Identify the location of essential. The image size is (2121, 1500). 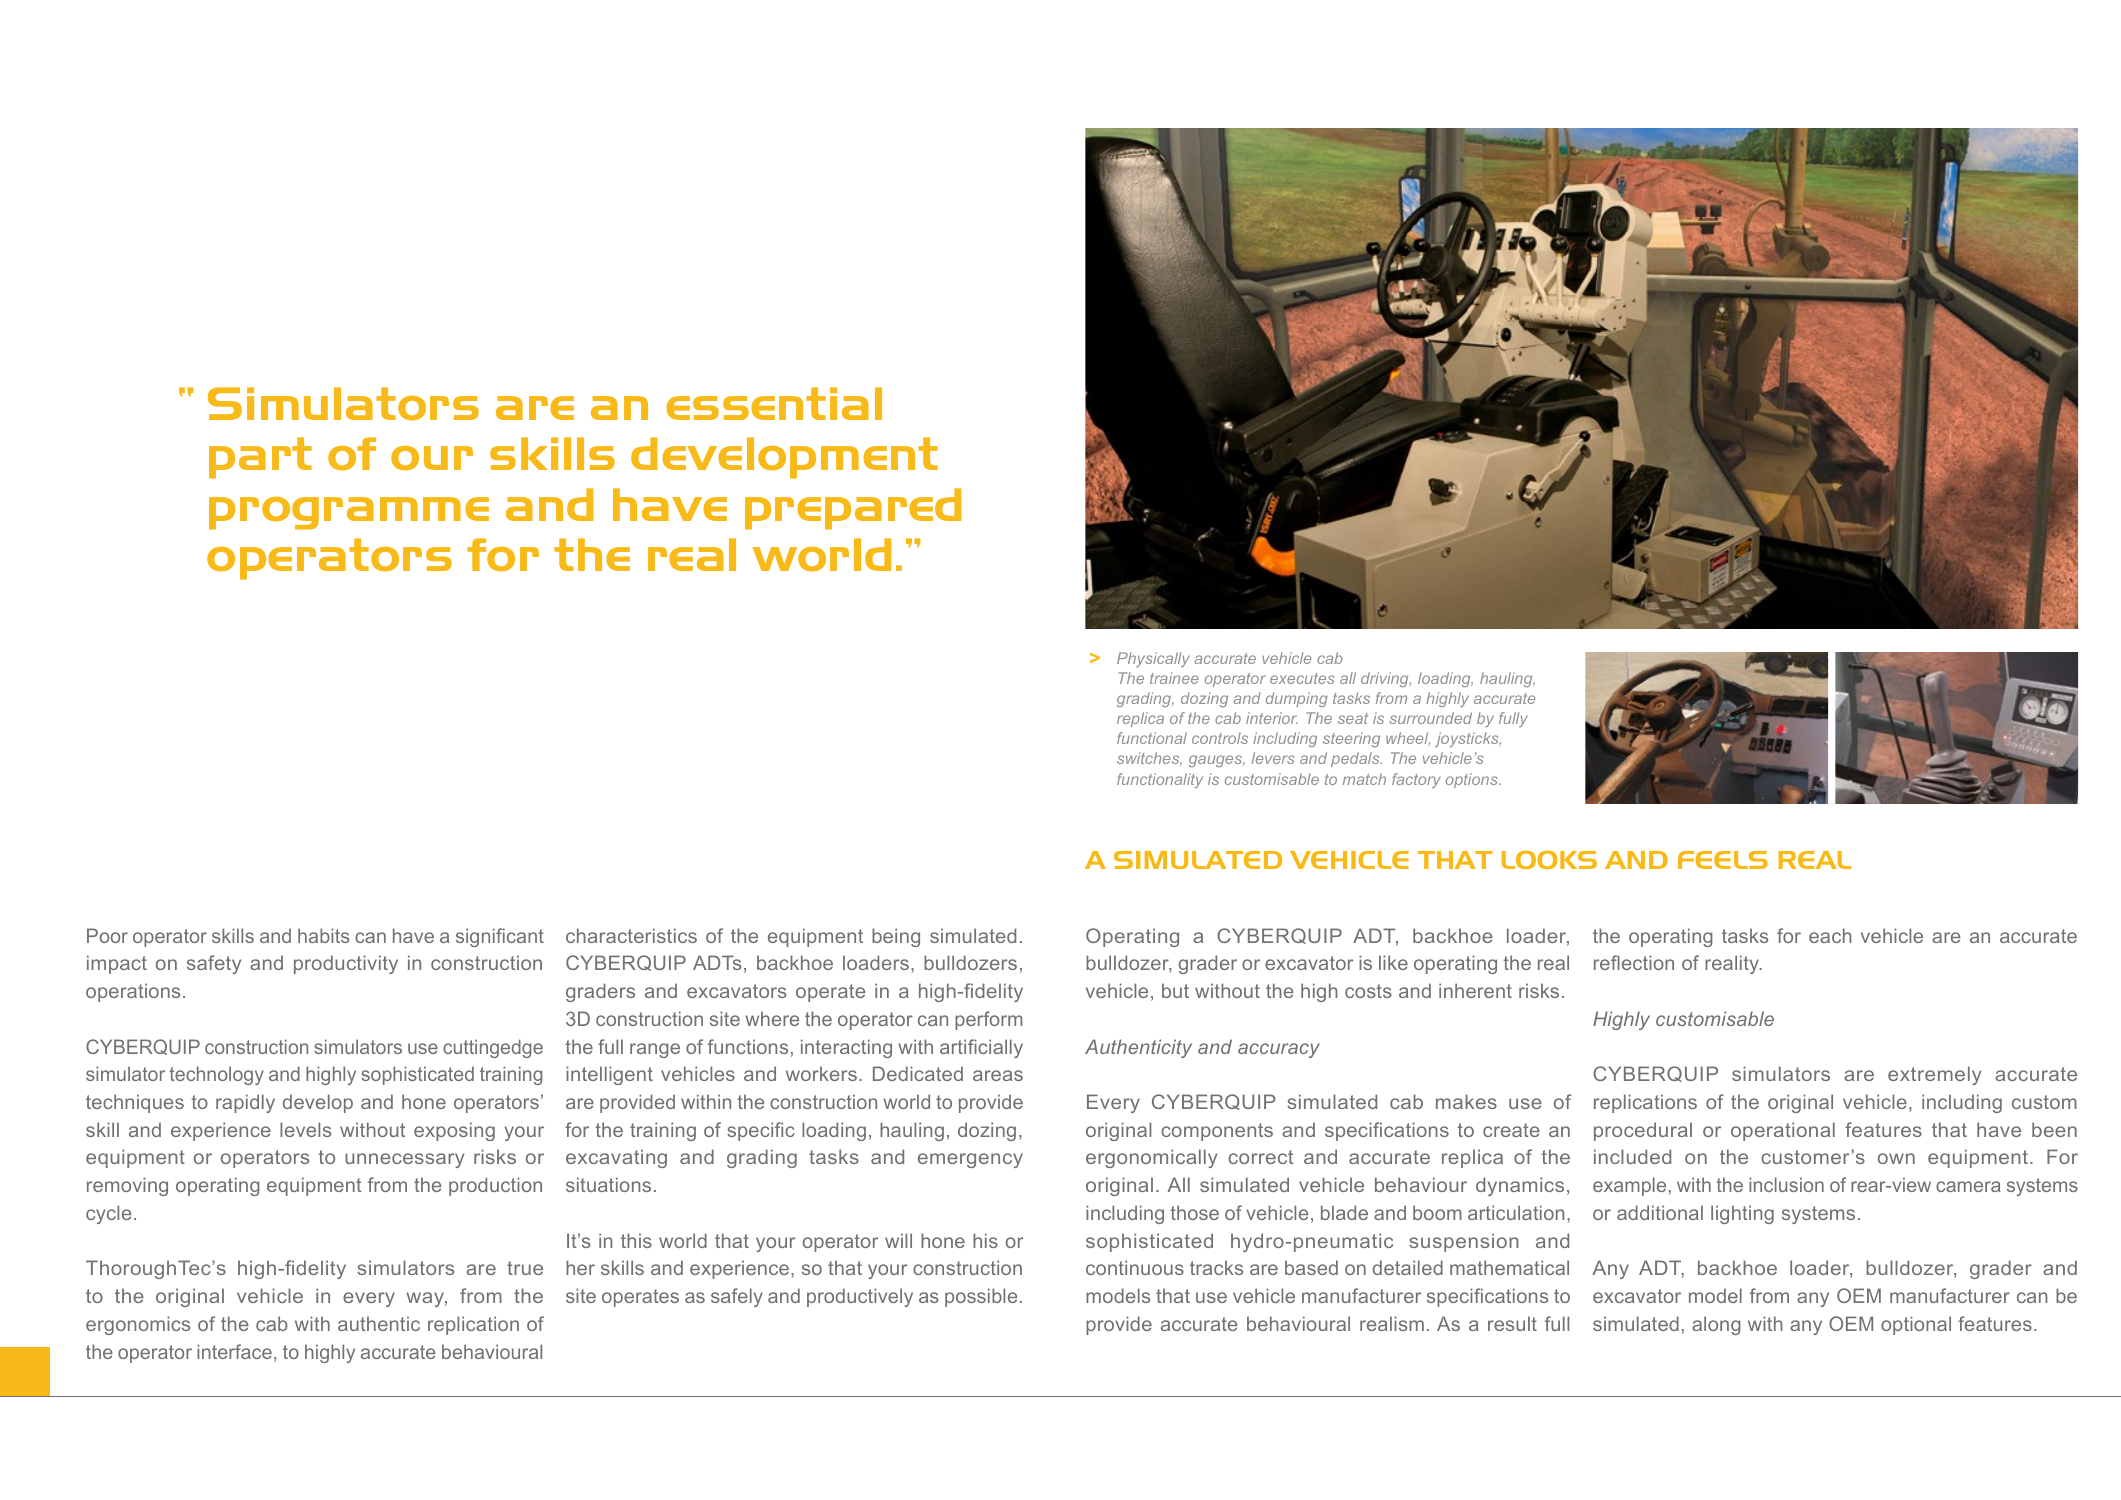
(774, 403).
